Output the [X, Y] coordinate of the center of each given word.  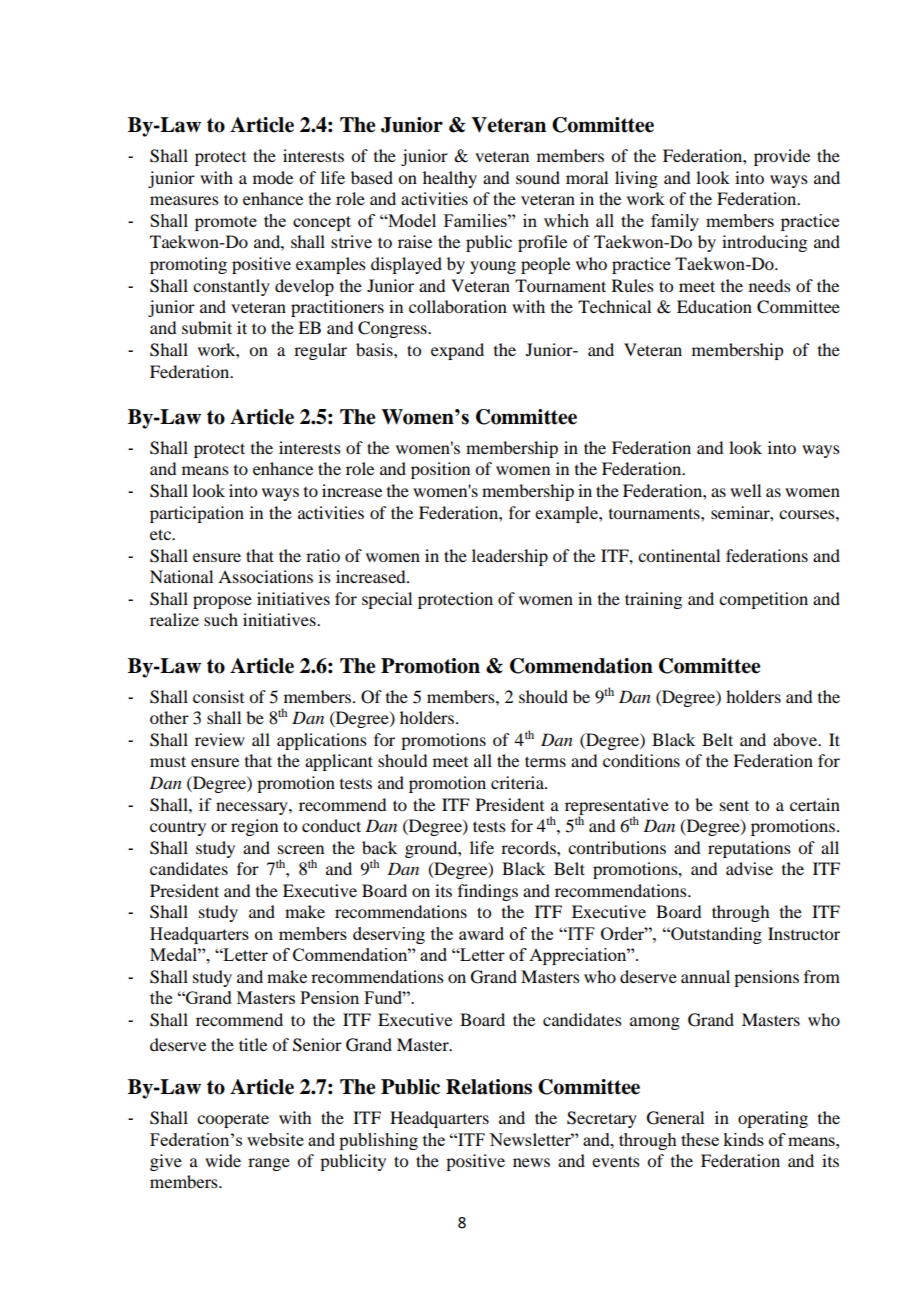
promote [226, 223]
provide [782, 157]
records [529, 847]
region [254, 827]
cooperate [233, 1120]
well [745, 490]
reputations [749, 849]
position [440, 470]
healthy [450, 179]
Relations [489, 1087]
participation [197, 514]
